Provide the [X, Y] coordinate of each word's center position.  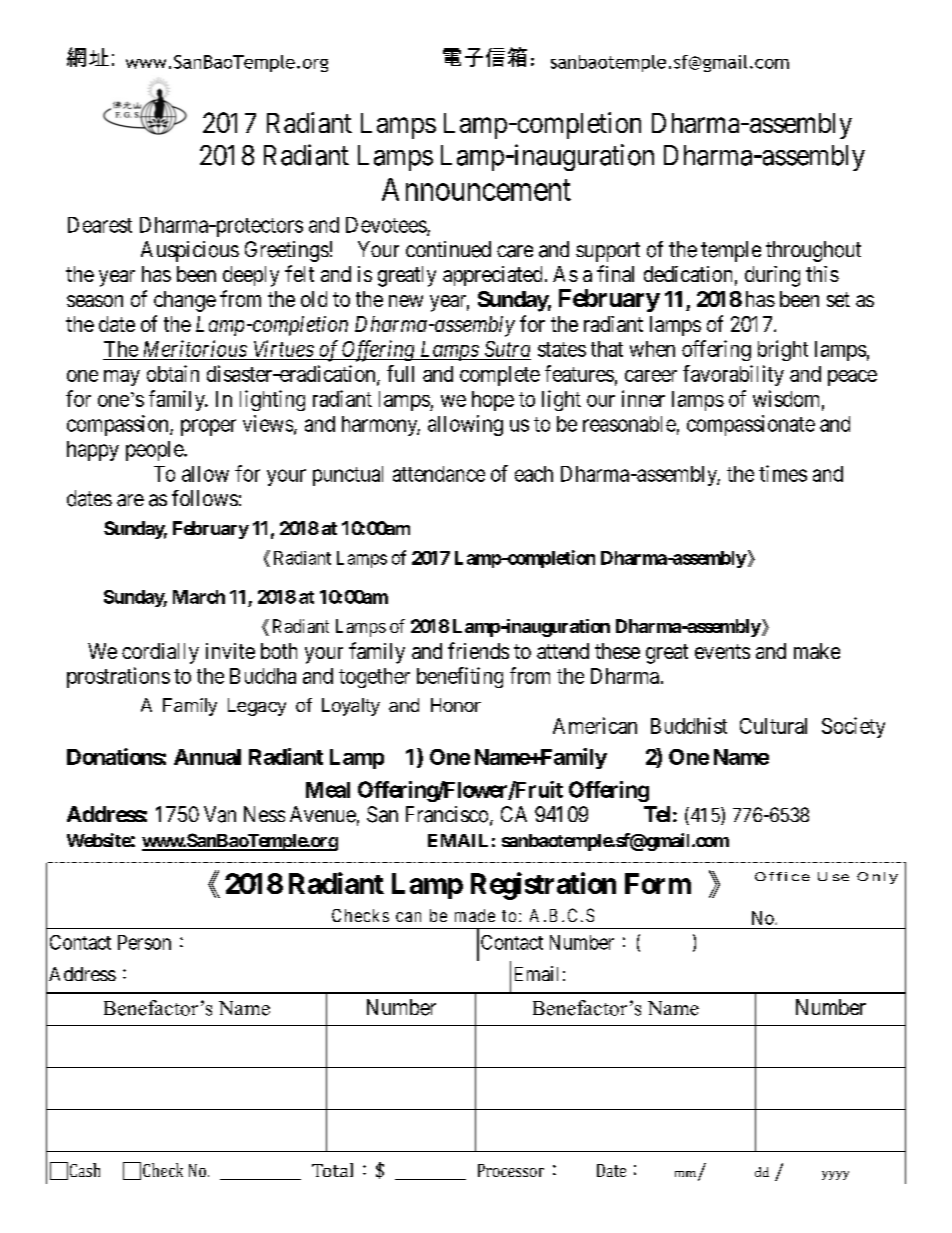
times [783, 473]
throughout [813, 251]
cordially [160, 653]
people [155, 451]
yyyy [835, 1175]
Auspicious [190, 251]
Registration [543, 886]
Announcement [476, 189]
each [534, 474]
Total [332, 1170]
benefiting [460, 677]
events [722, 651]
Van [220, 814]
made [475, 915]
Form [658, 883]
